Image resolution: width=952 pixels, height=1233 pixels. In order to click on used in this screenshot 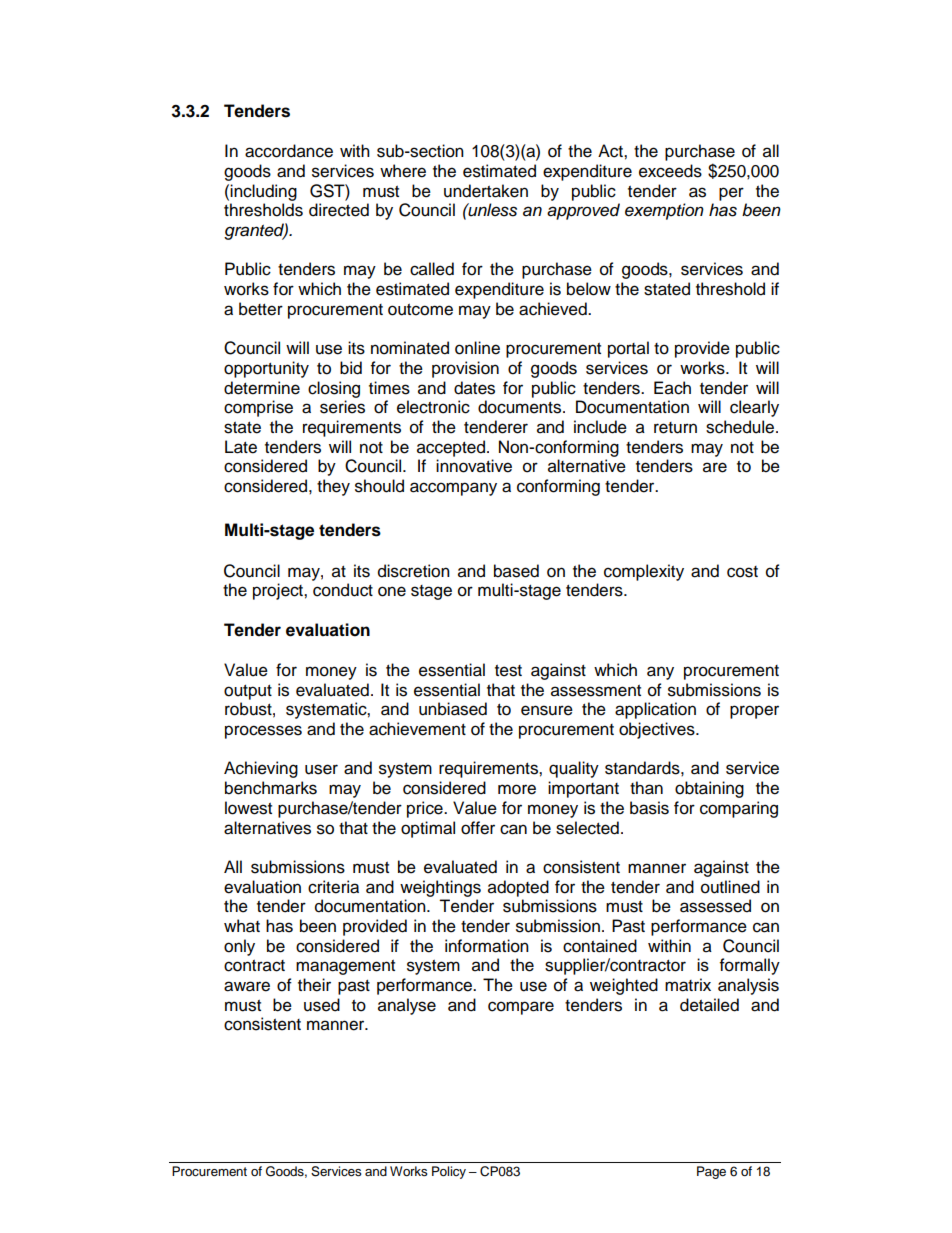, I will do `click(322, 1005)`.
